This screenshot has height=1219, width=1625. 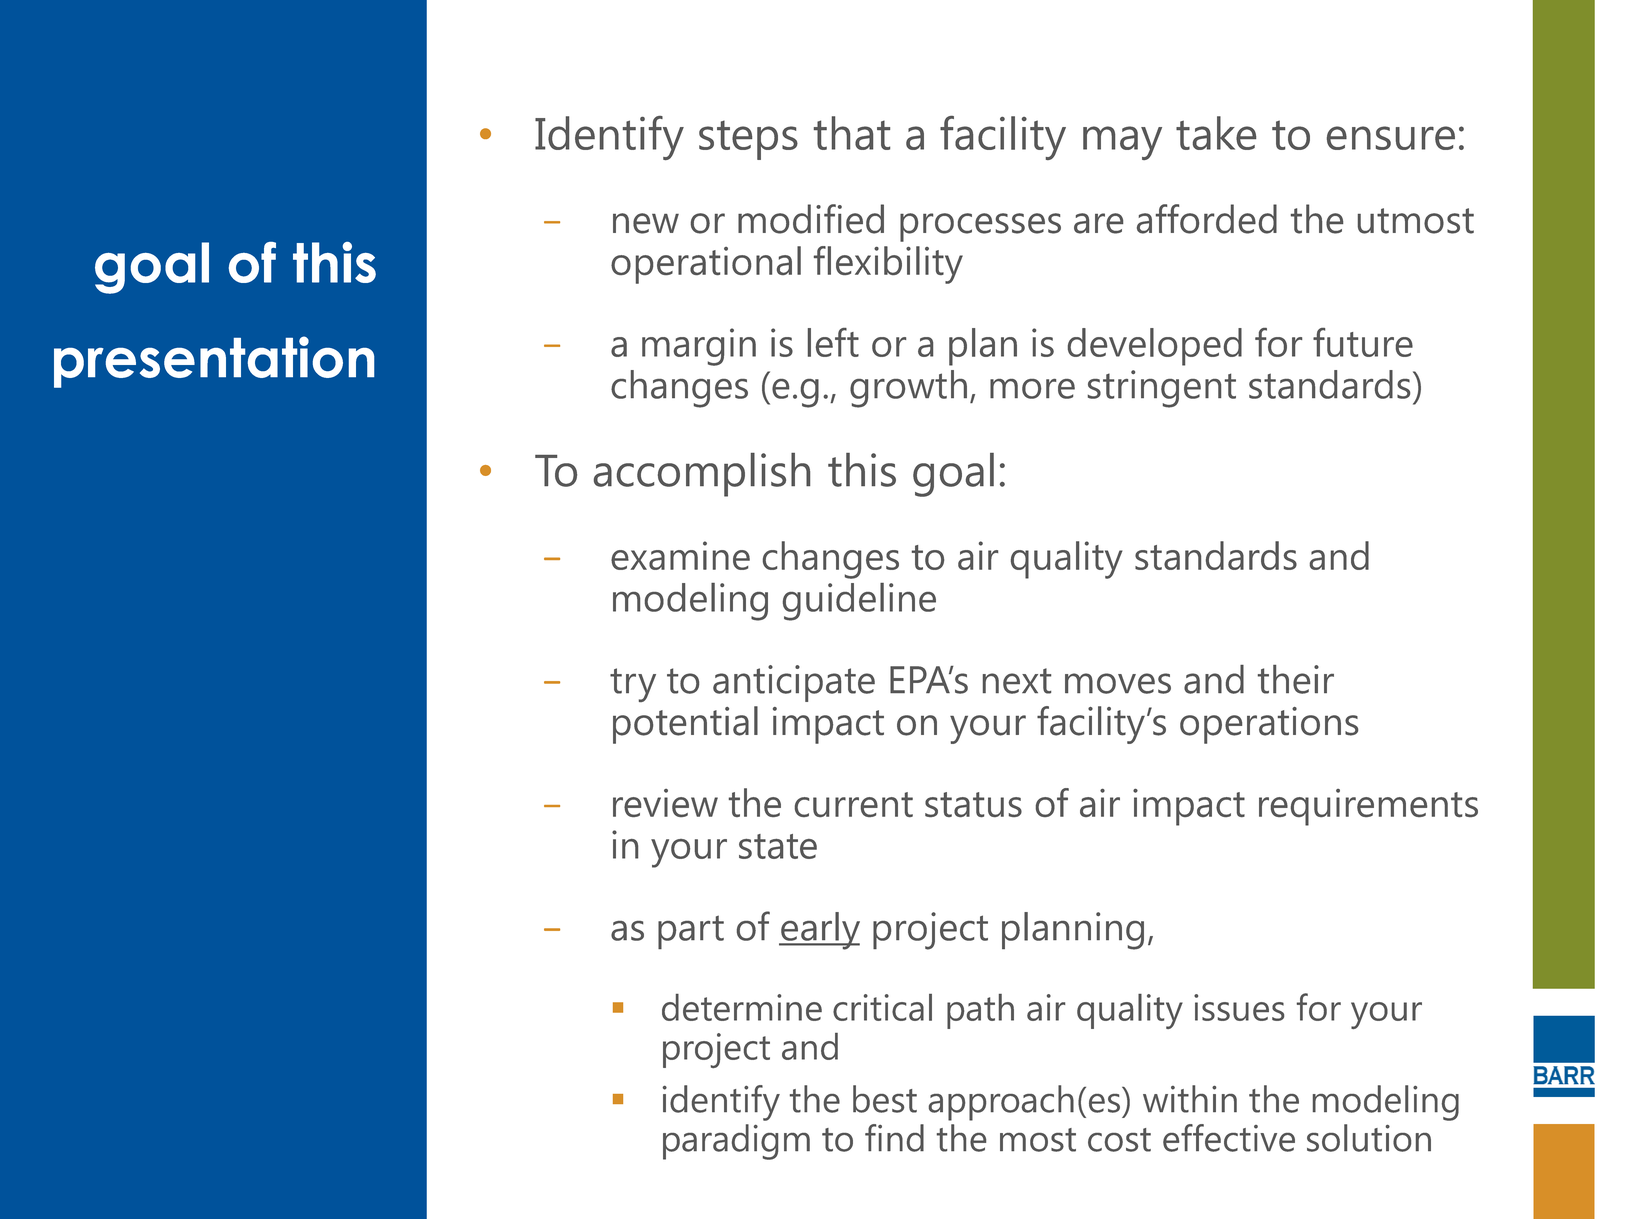 I want to click on current, so click(x=854, y=804).
